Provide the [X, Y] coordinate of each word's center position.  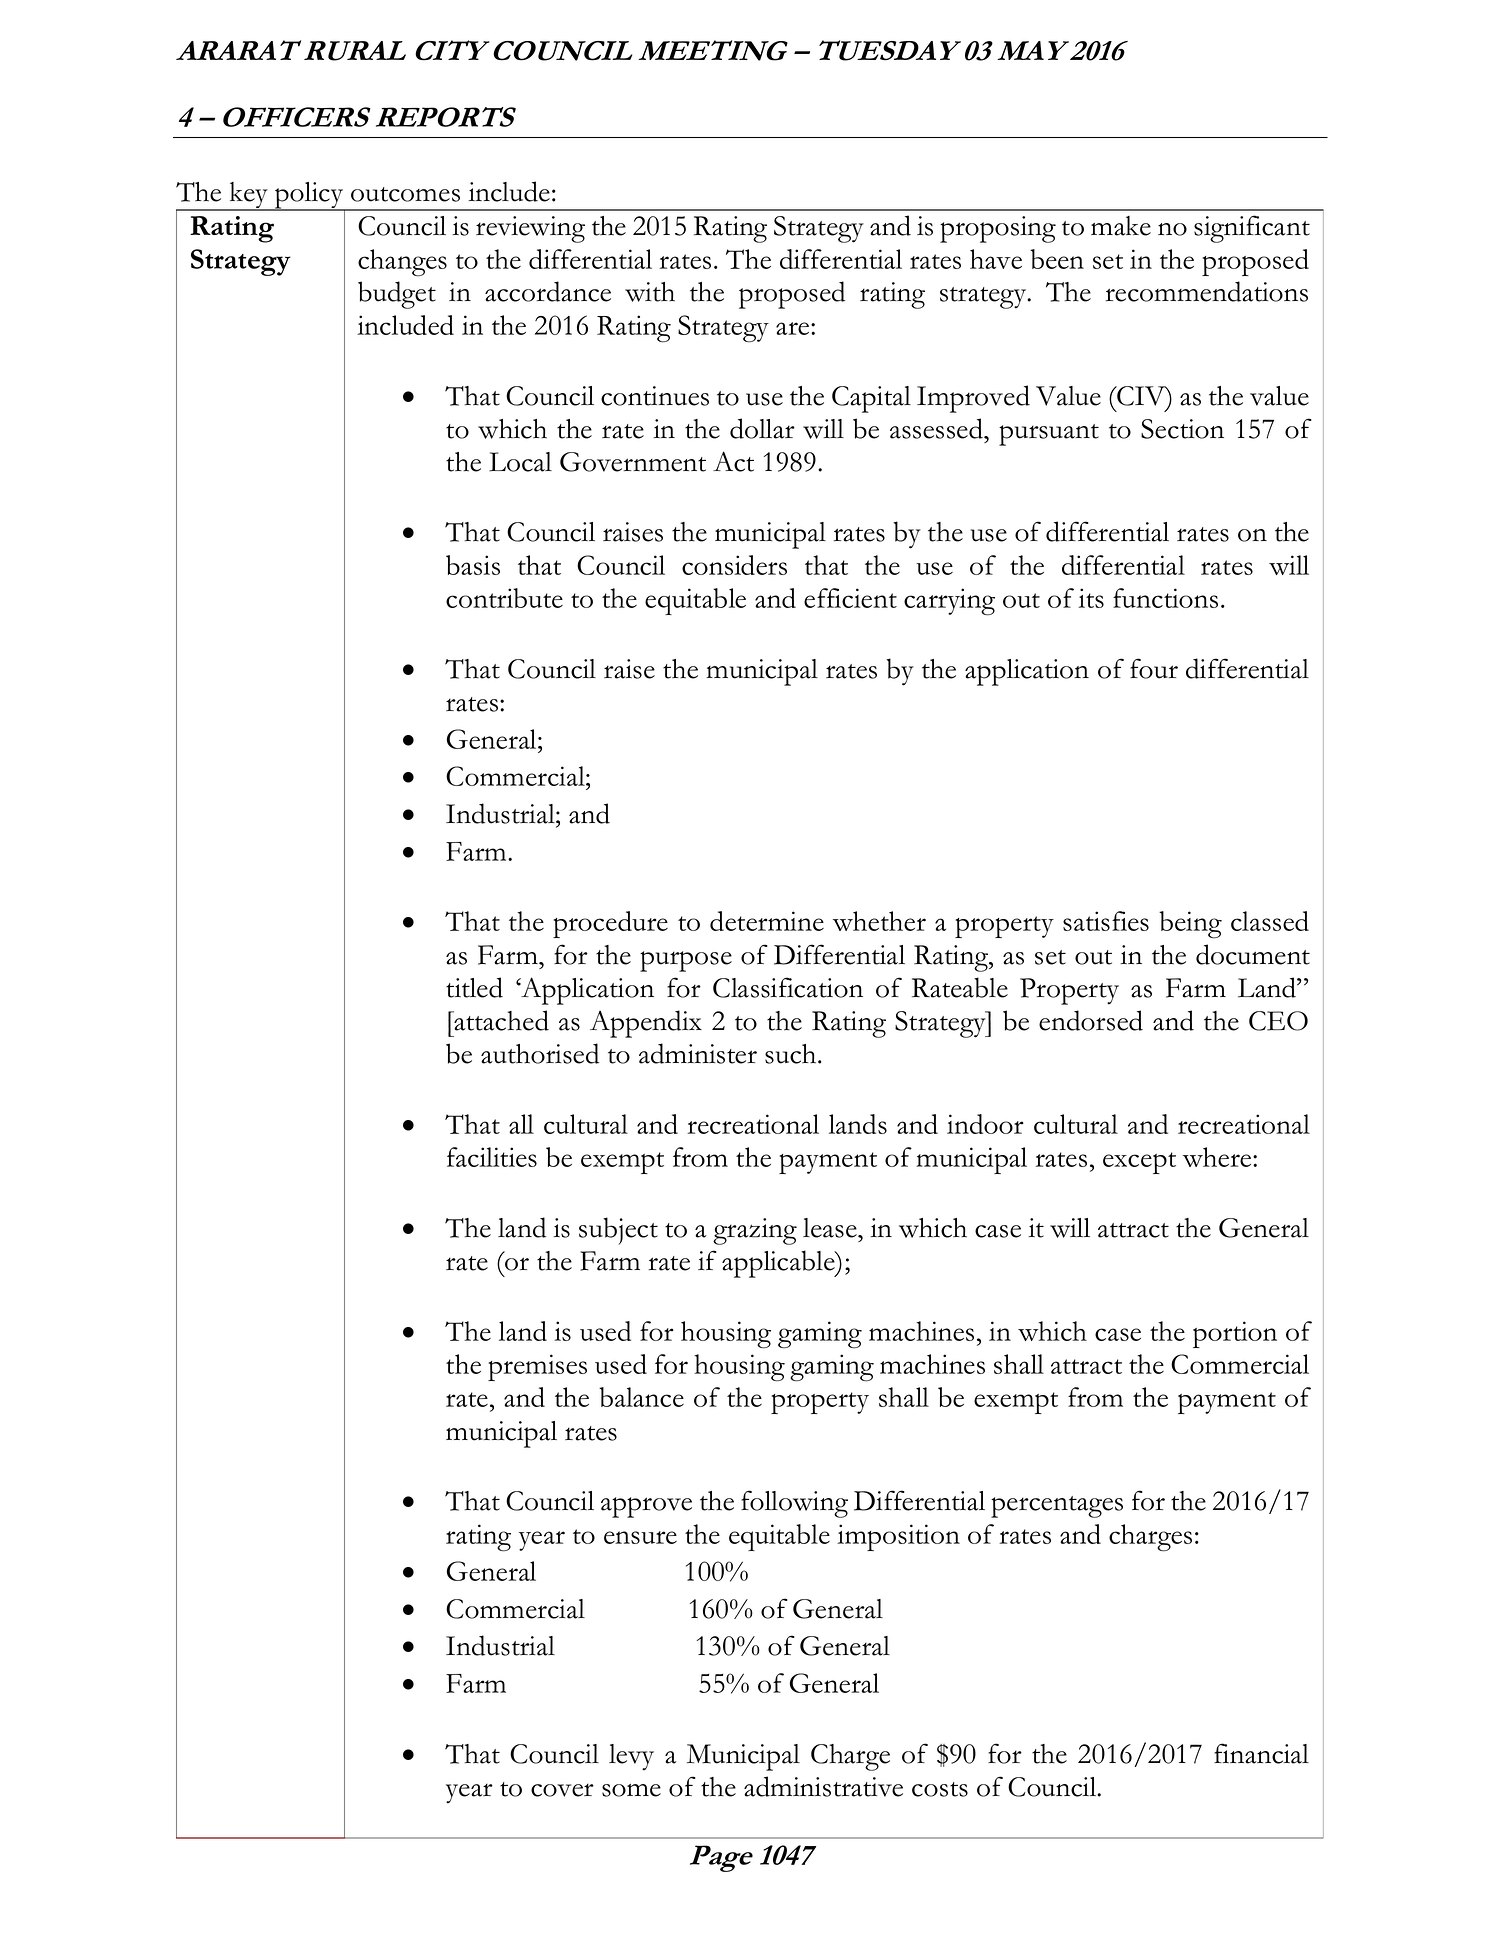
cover [562, 1790]
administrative [823, 1786]
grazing [755, 1231]
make [1121, 226]
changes [402, 263]
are [794, 328]
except [1139, 1163]
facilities [492, 1157]
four [1154, 668]
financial [1261, 1753]
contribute [504, 598]
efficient [850, 598]
